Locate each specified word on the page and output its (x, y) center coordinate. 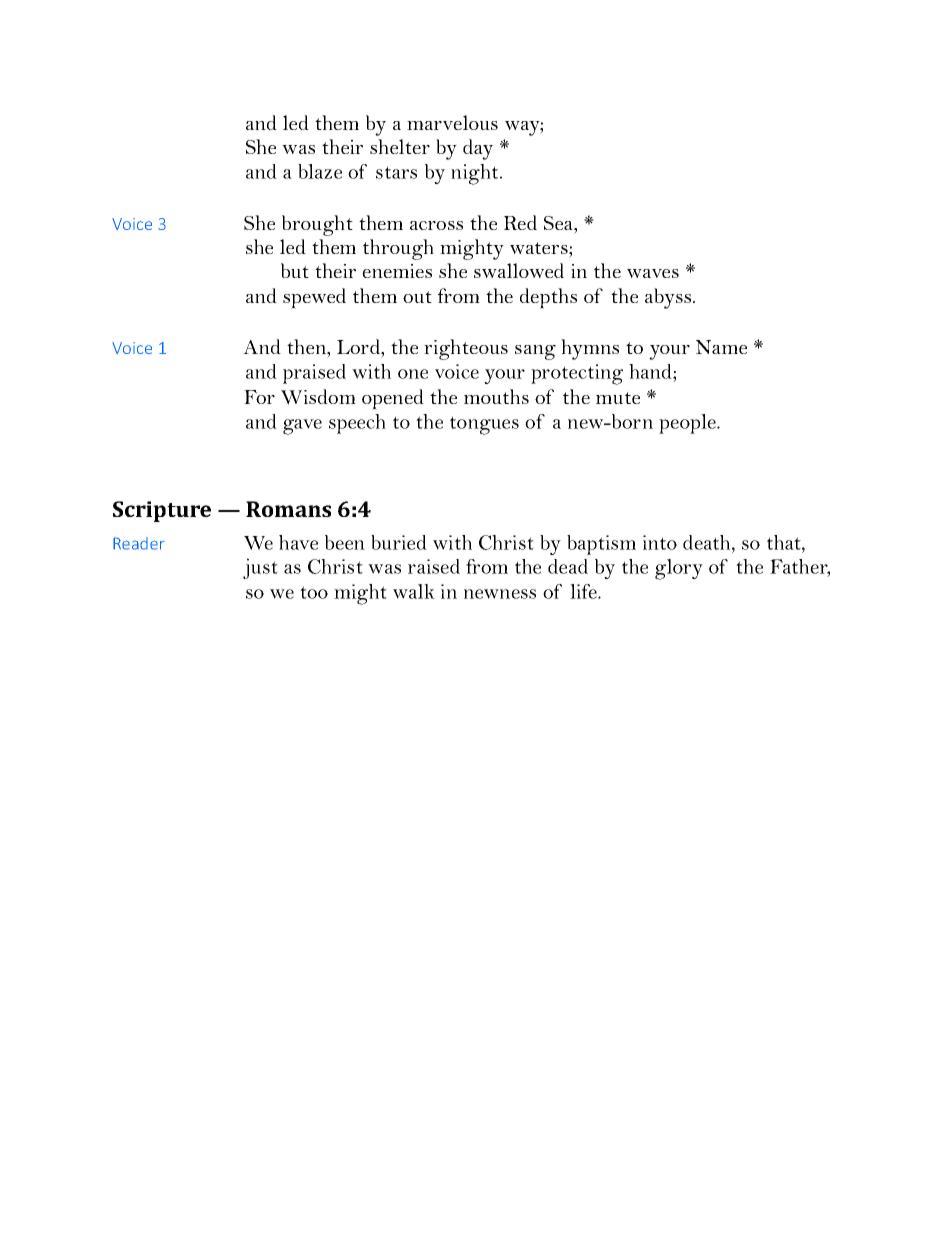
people (688, 424)
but (295, 270)
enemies (397, 271)
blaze (320, 171)
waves (653, 273)
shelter (400, 146)
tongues (484, 425)
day (478, 149)
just (260, 568)
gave (302, 427)
